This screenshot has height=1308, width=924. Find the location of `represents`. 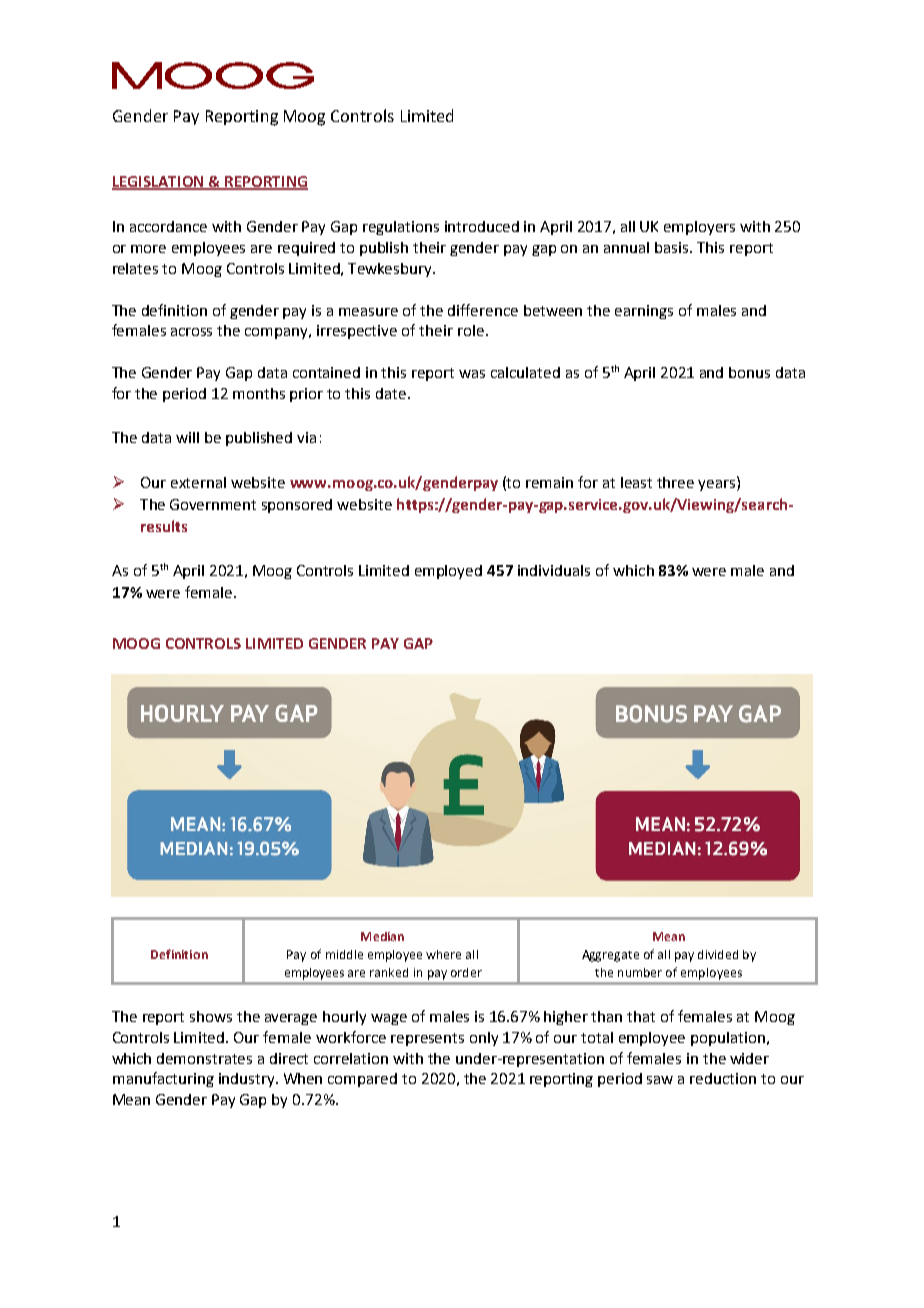

represents is located at coordinates (427, 1039).
